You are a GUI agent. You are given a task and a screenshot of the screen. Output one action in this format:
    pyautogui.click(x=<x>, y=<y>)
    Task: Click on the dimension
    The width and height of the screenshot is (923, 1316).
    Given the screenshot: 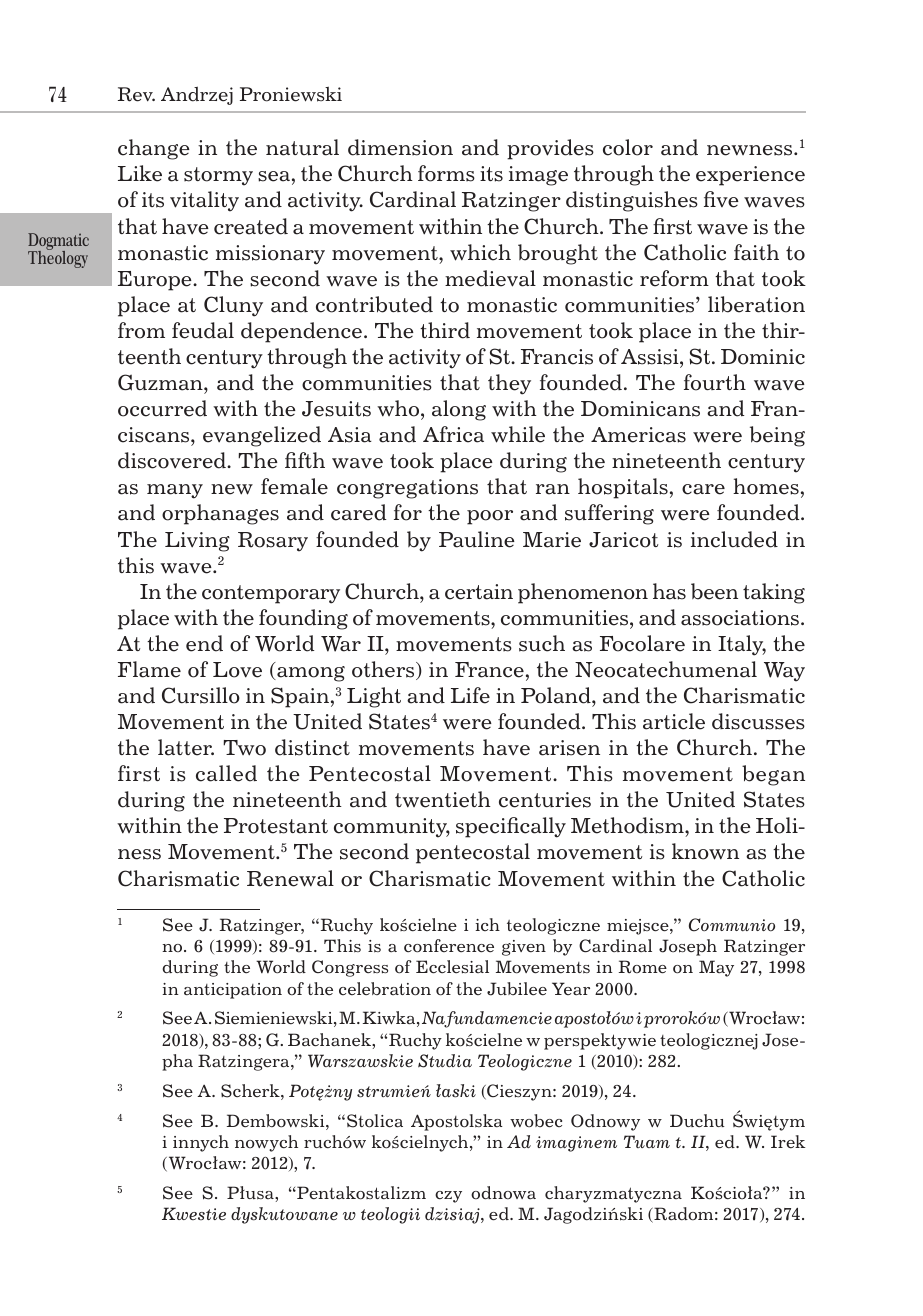 What is the action you would take?
    pyautogui.click(x=400, y=147)
